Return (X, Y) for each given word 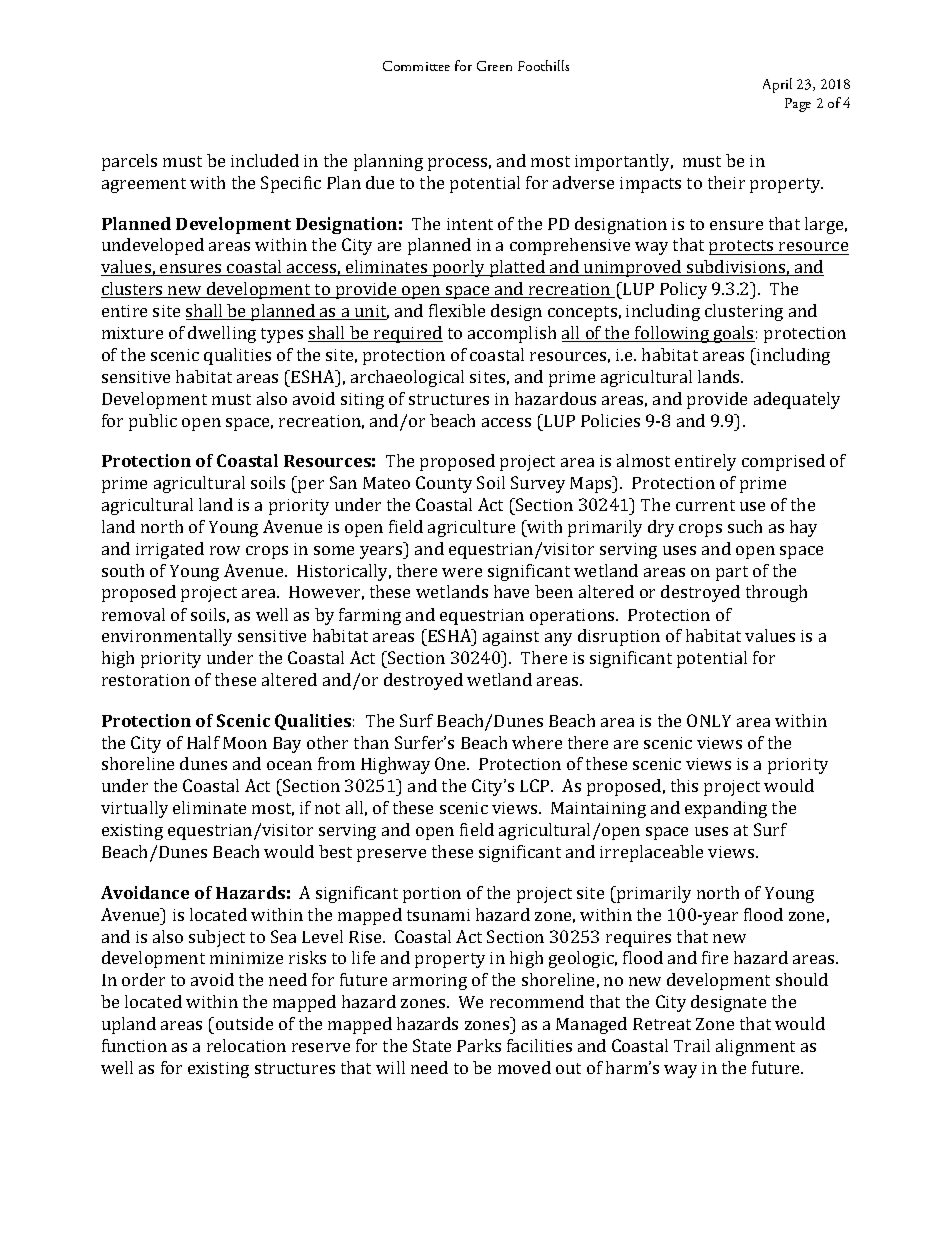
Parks (479, 1045)
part (732, 573)
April (777, 85)
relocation (246, 1045)
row (225, 550)
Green (494, 66)
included (265, 160)
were (462, 572)
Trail (692, 1045)
